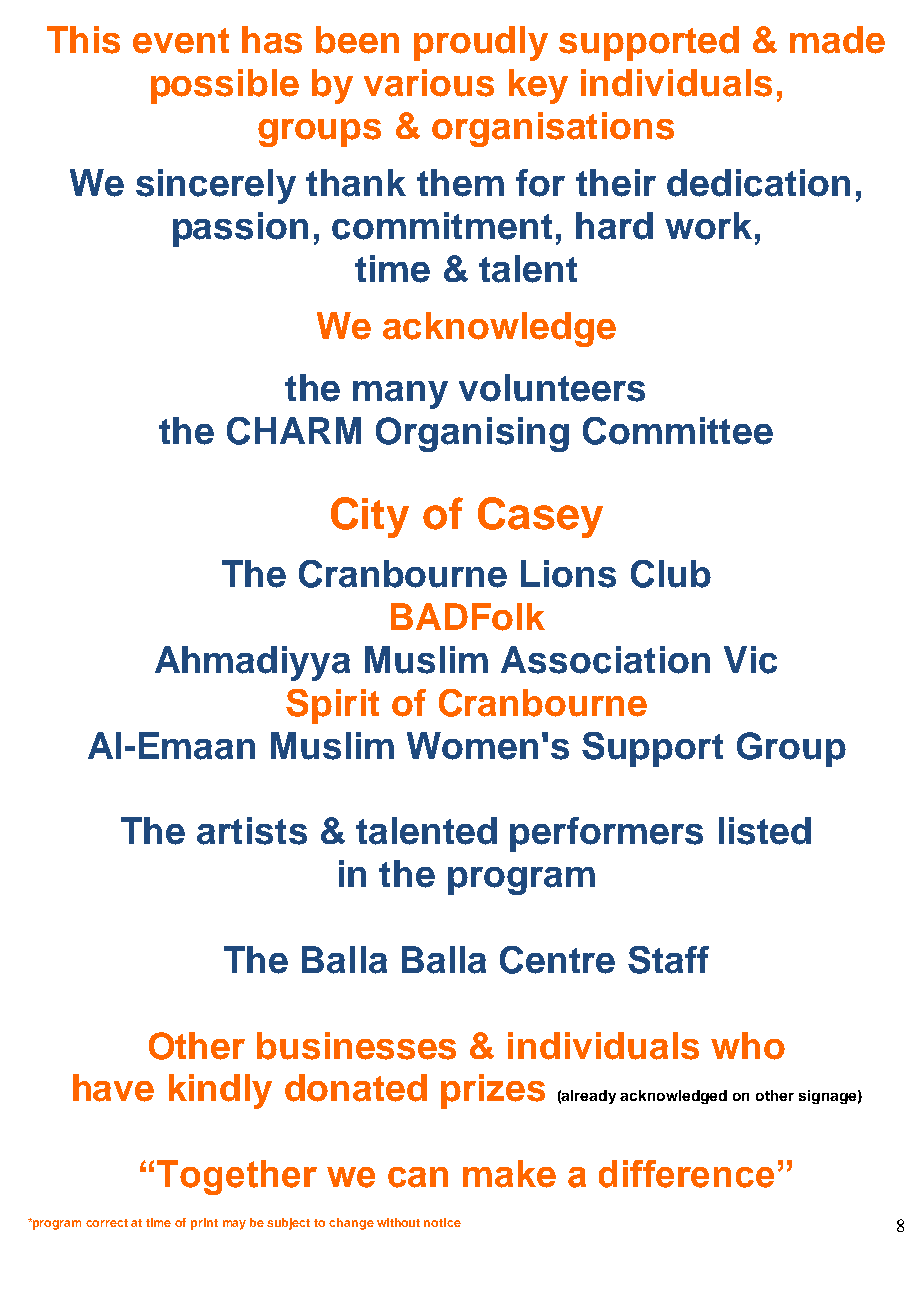  I want to click on difference, so click(686, 1174).
